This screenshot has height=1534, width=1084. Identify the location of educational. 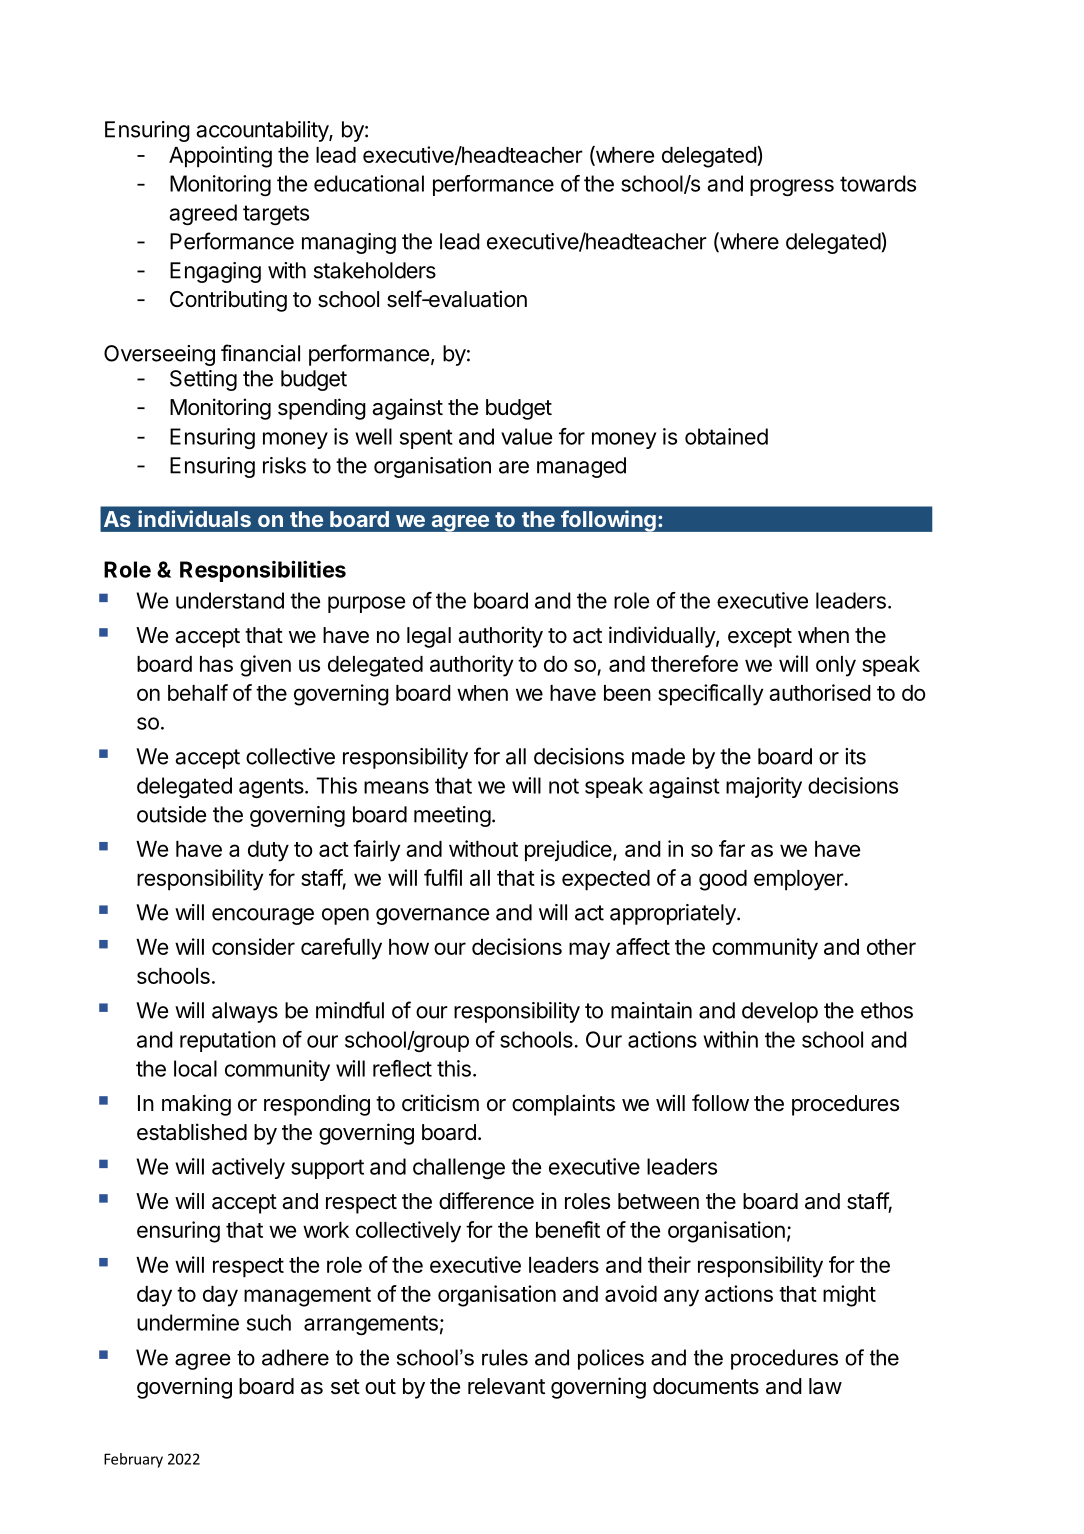
(369, 183).
